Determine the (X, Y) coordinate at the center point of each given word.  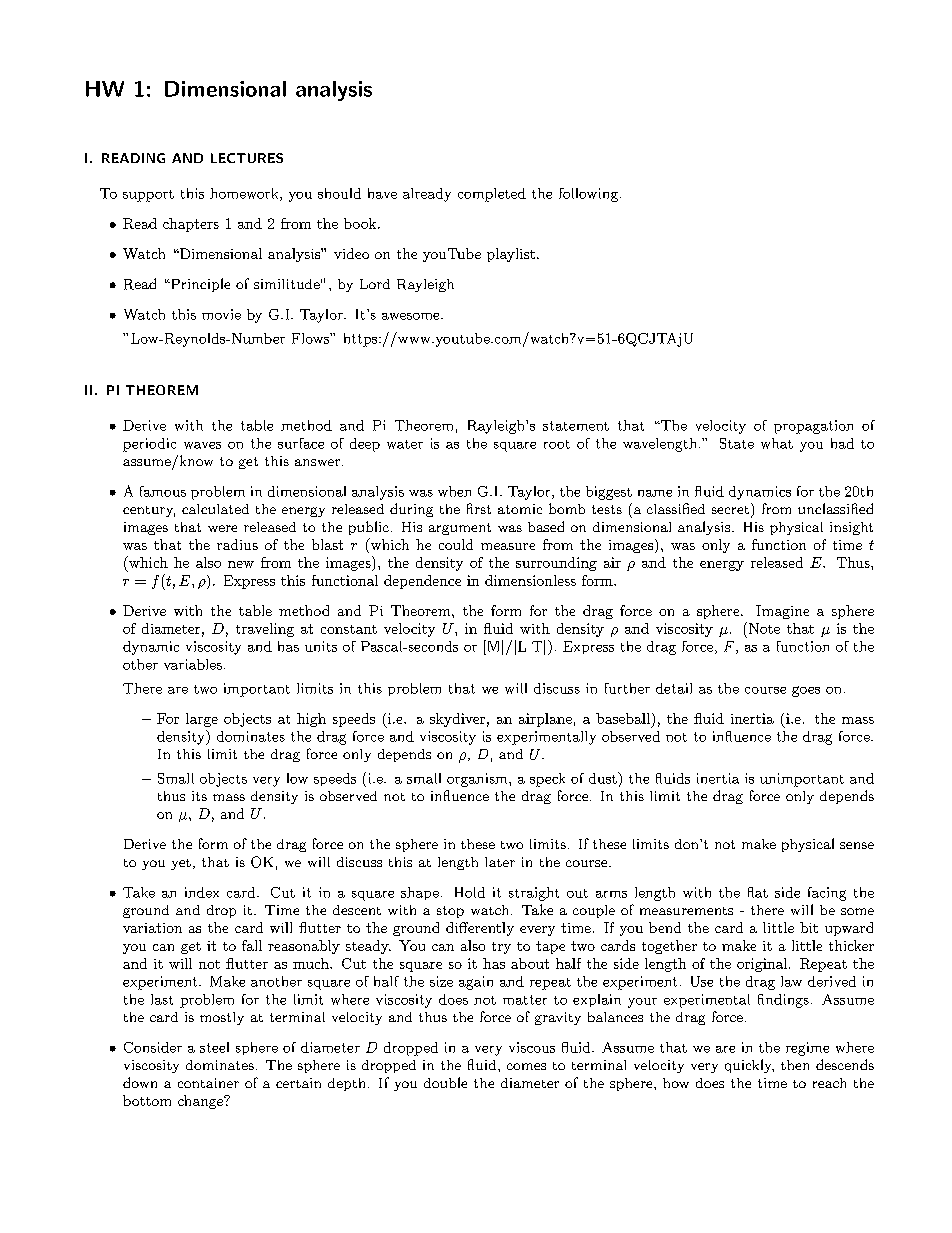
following (588, 195)
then (795, 1065)
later (500, 862)
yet (181, 864)
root (557, 444)
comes (526, 1066)
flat (758, 892)
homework (245, 194)
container (208, 1083)
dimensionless (530, 580)
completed (492, 195)
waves (202, 445)
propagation (813, 427)
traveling (265, 630)
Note (763, 628)
